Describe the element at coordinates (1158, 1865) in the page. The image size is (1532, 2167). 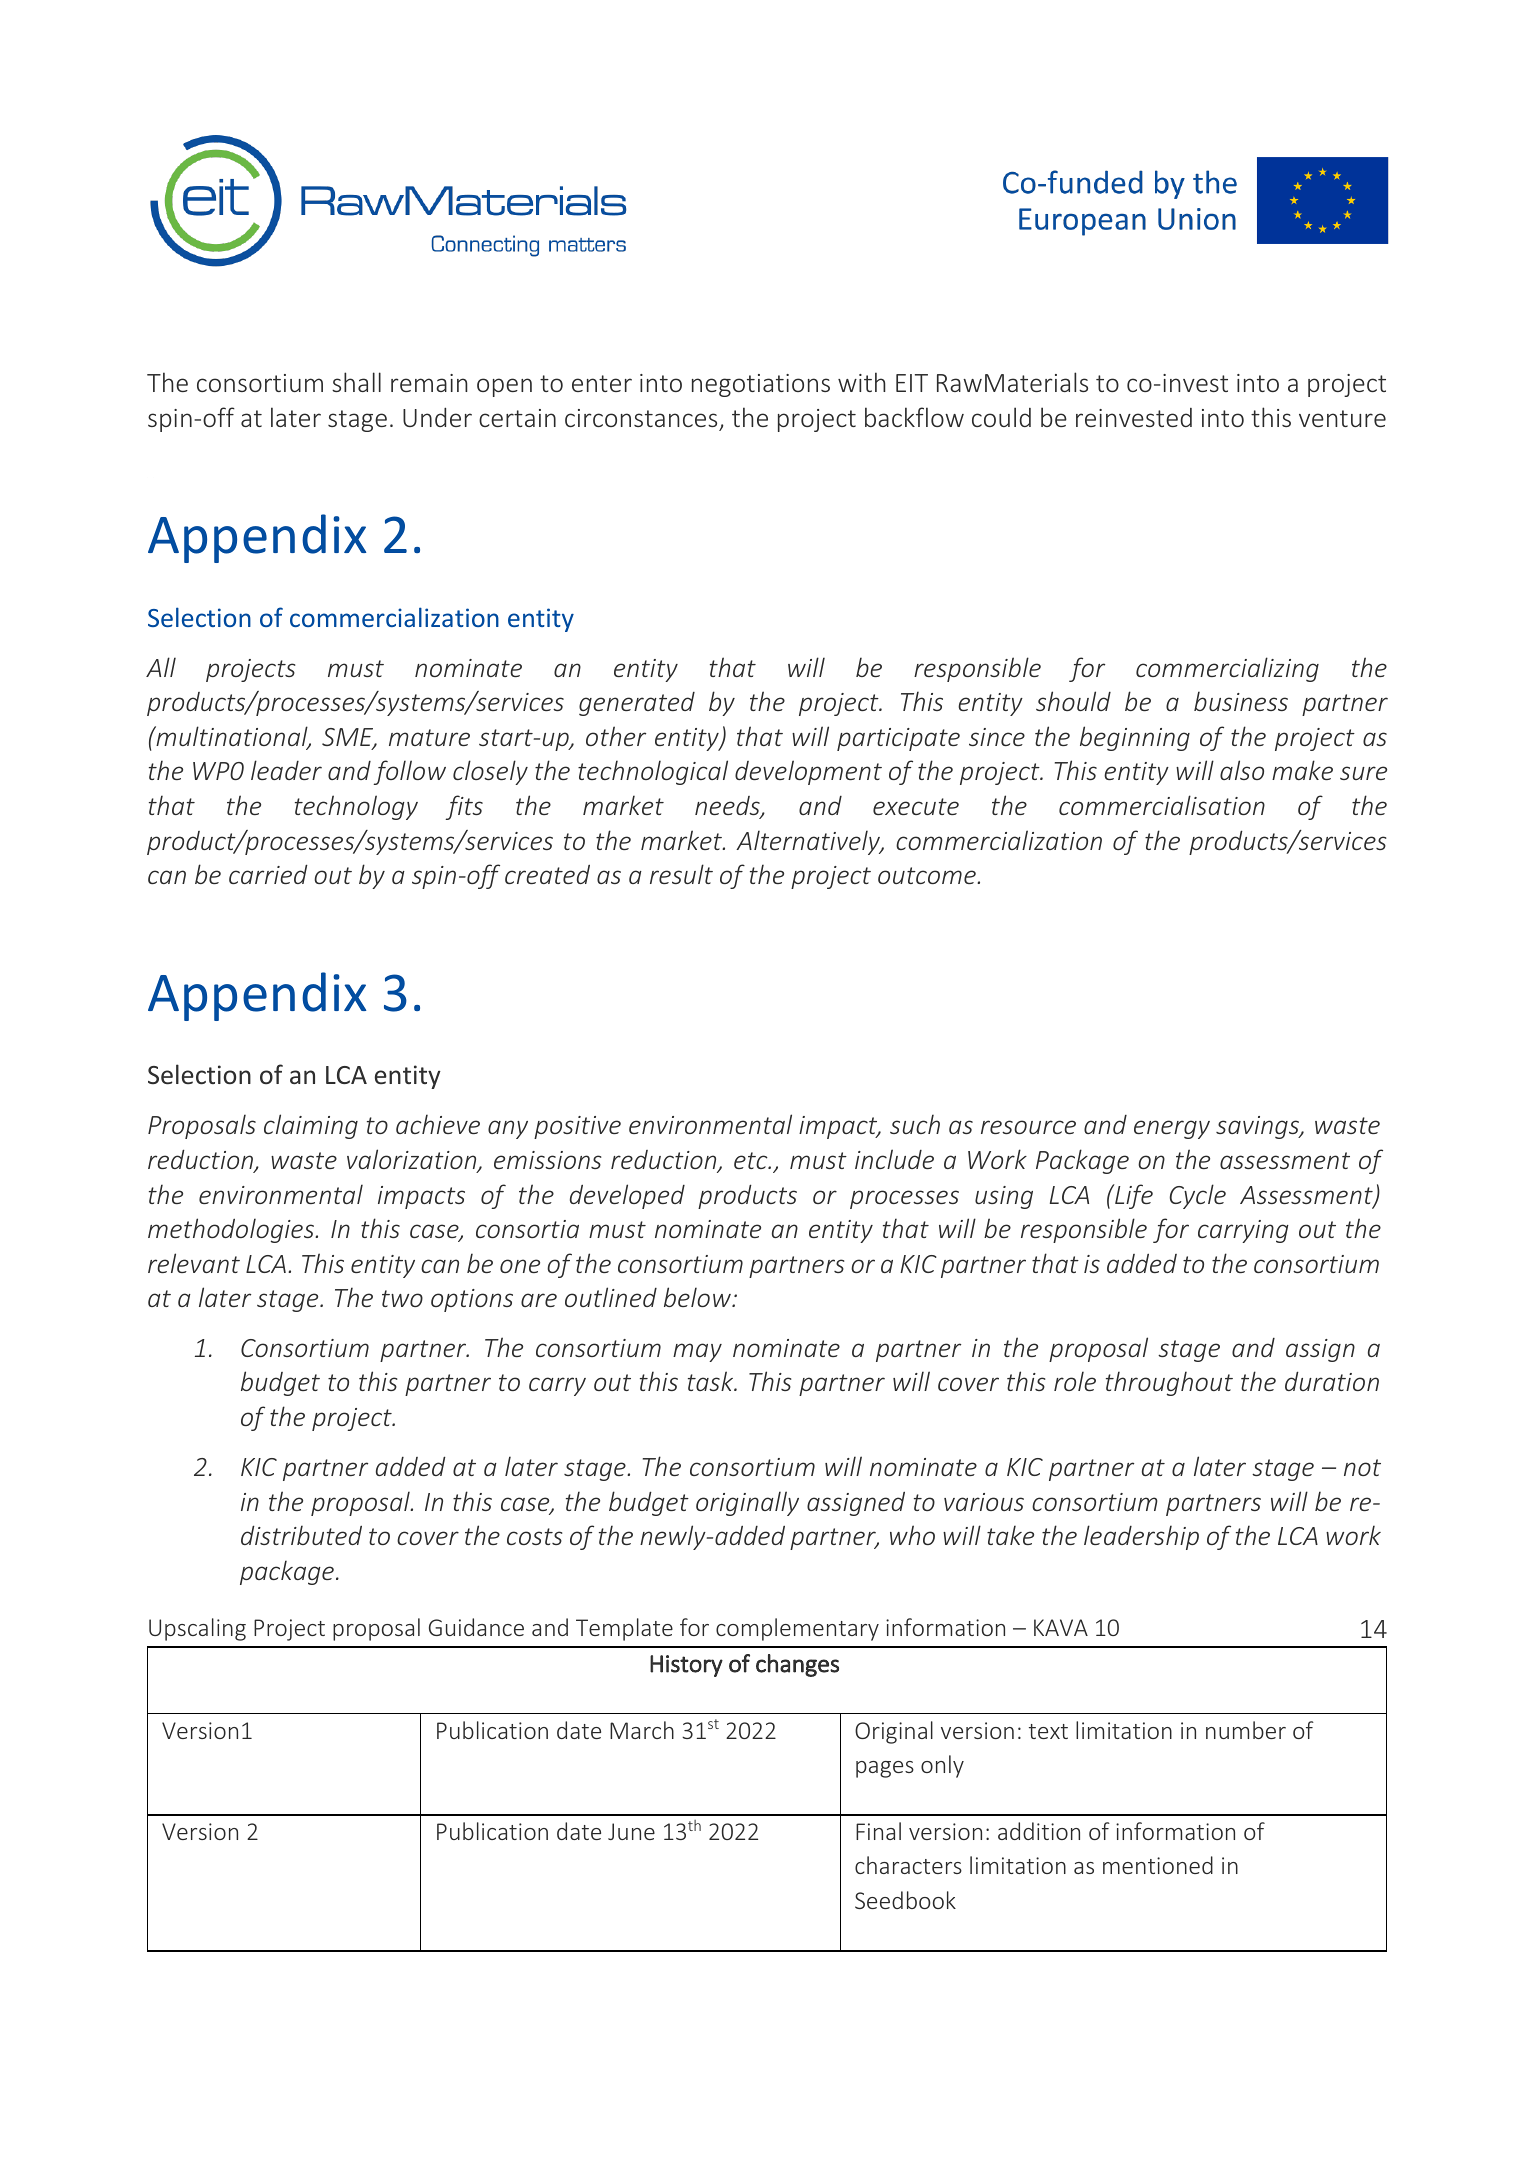
I see `mentioned` at that location.
